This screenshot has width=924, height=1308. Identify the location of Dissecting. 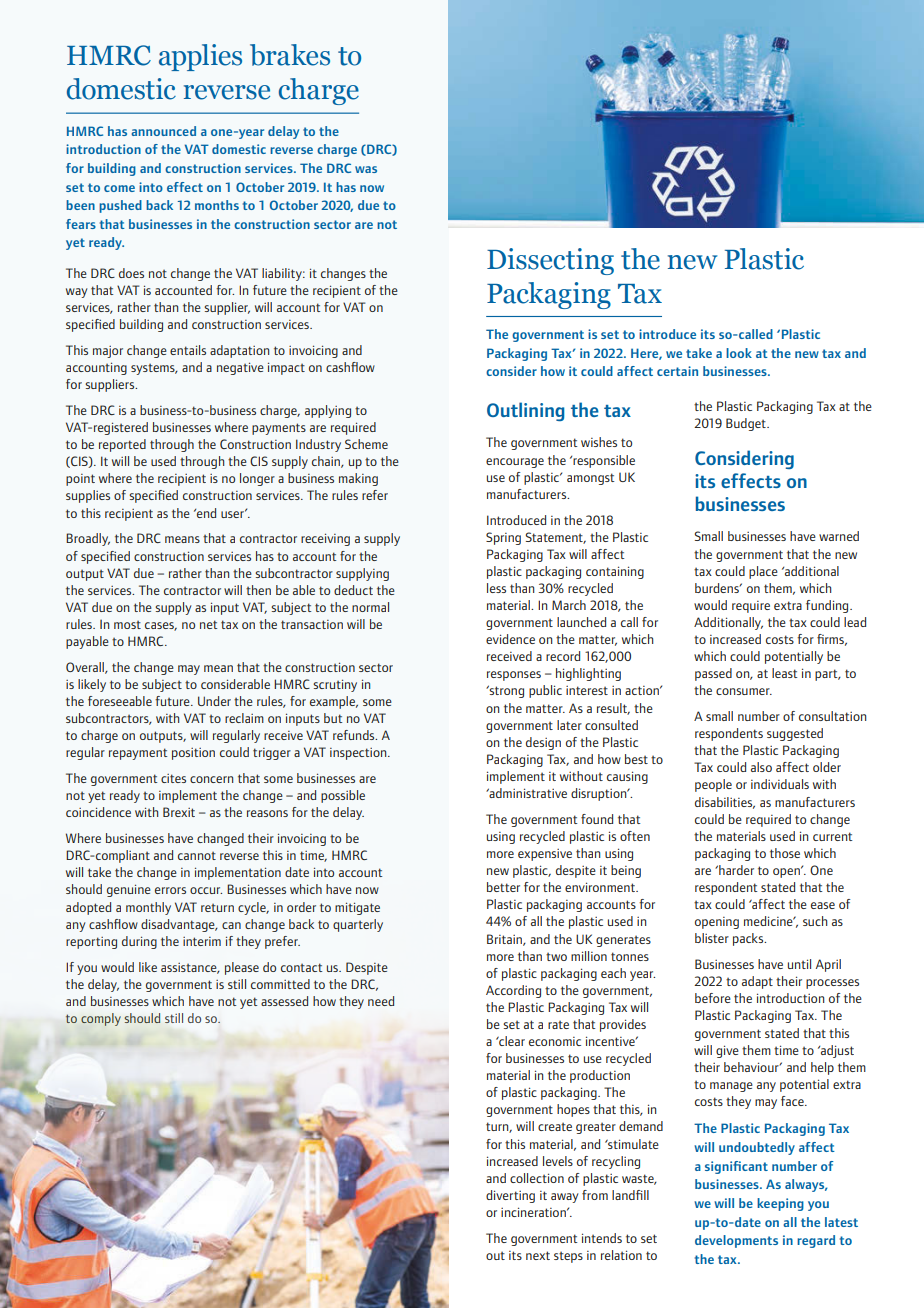
(550, 261).
